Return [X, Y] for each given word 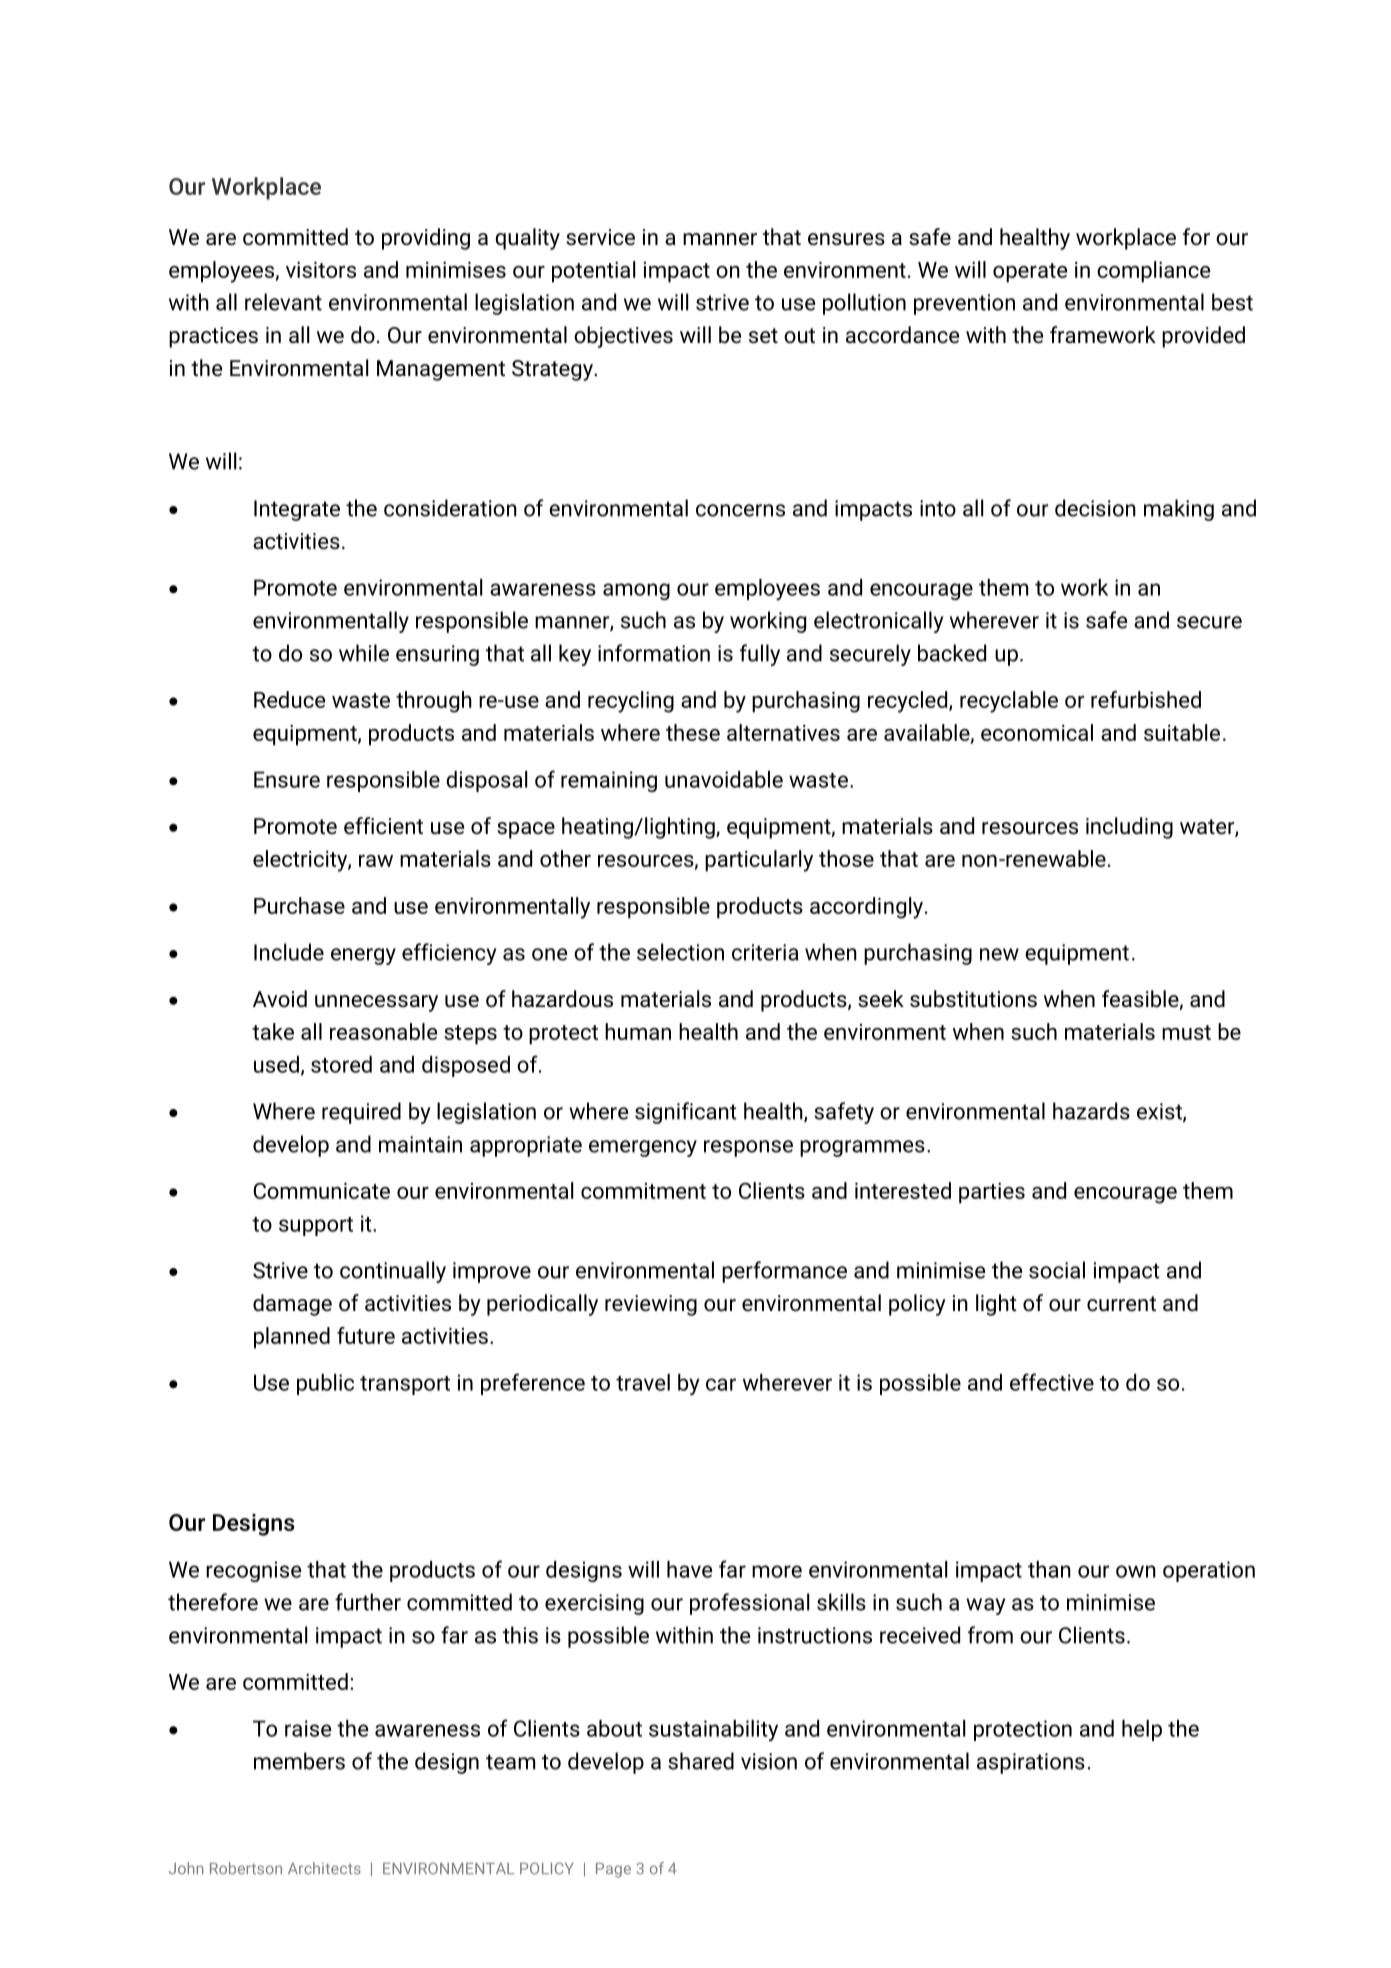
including [1129, 828]
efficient [383, 826]
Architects [324, 1868]
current [1121, 1304]
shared [701, 1761]
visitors [321, 270]
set [763, 336]
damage [292, 1305]
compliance [1153, 272]
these [693, 732]
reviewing [651, 1305]
